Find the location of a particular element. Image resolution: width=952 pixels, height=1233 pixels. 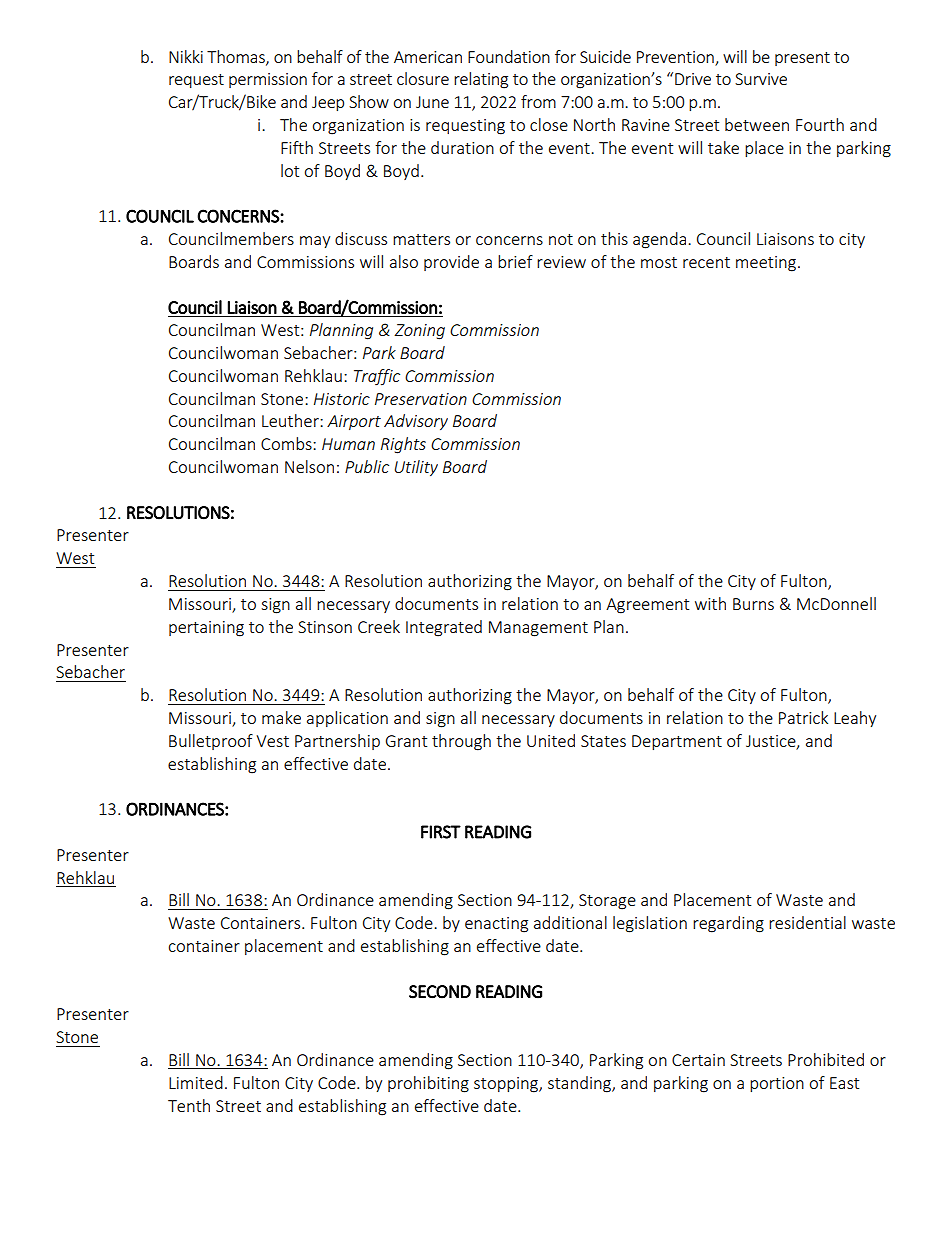

Limited is located at coordinates (196, 1082).
